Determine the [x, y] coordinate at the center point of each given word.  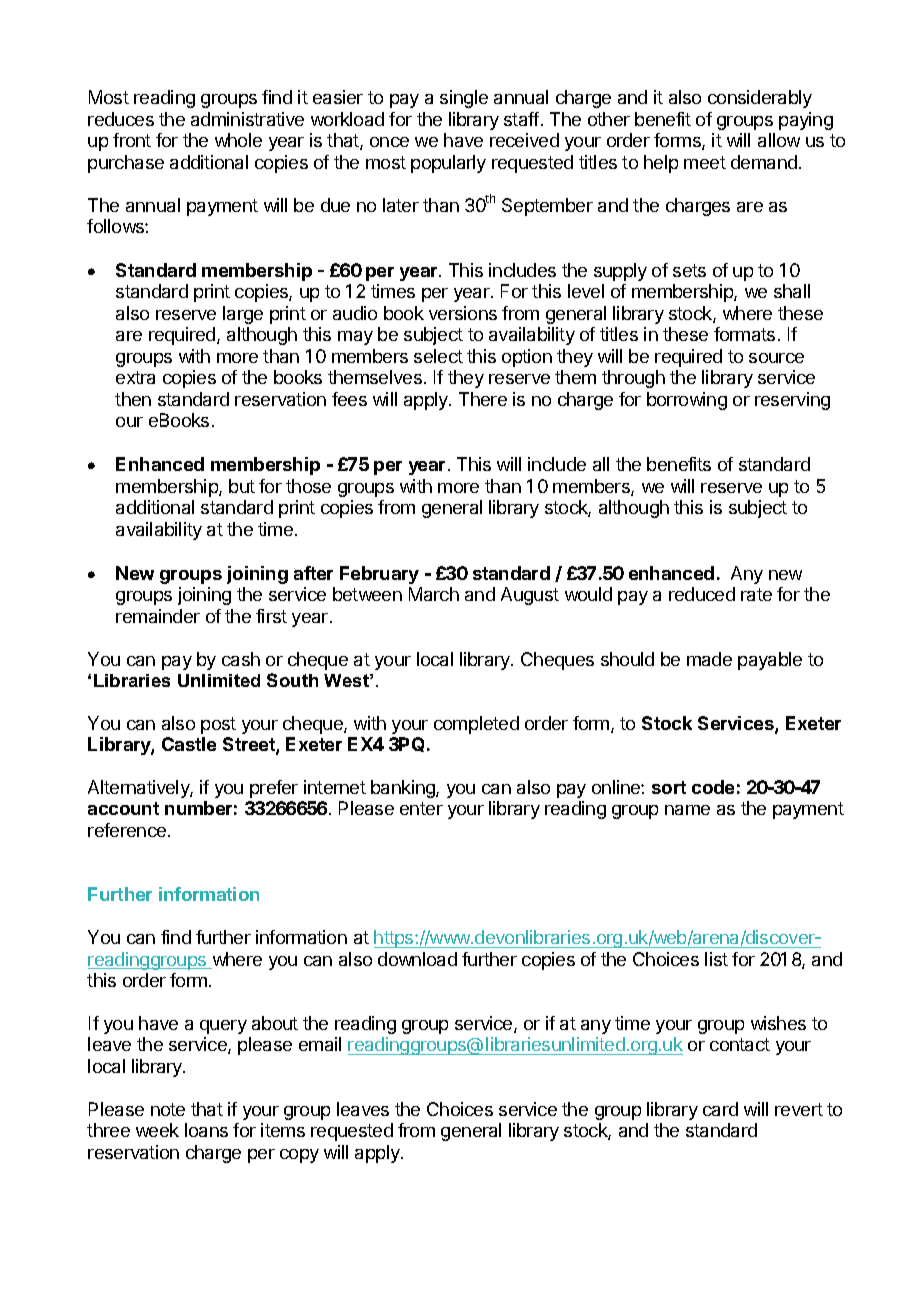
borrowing [687, 401]
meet [705, 162]
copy [299, 1156]
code [713, 787]
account [123, 808]
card [720, 1109]
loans [206, 1130]
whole [238, 140]
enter [421, 808]
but [242, 486]
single [464, 99]
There [483, 399]
